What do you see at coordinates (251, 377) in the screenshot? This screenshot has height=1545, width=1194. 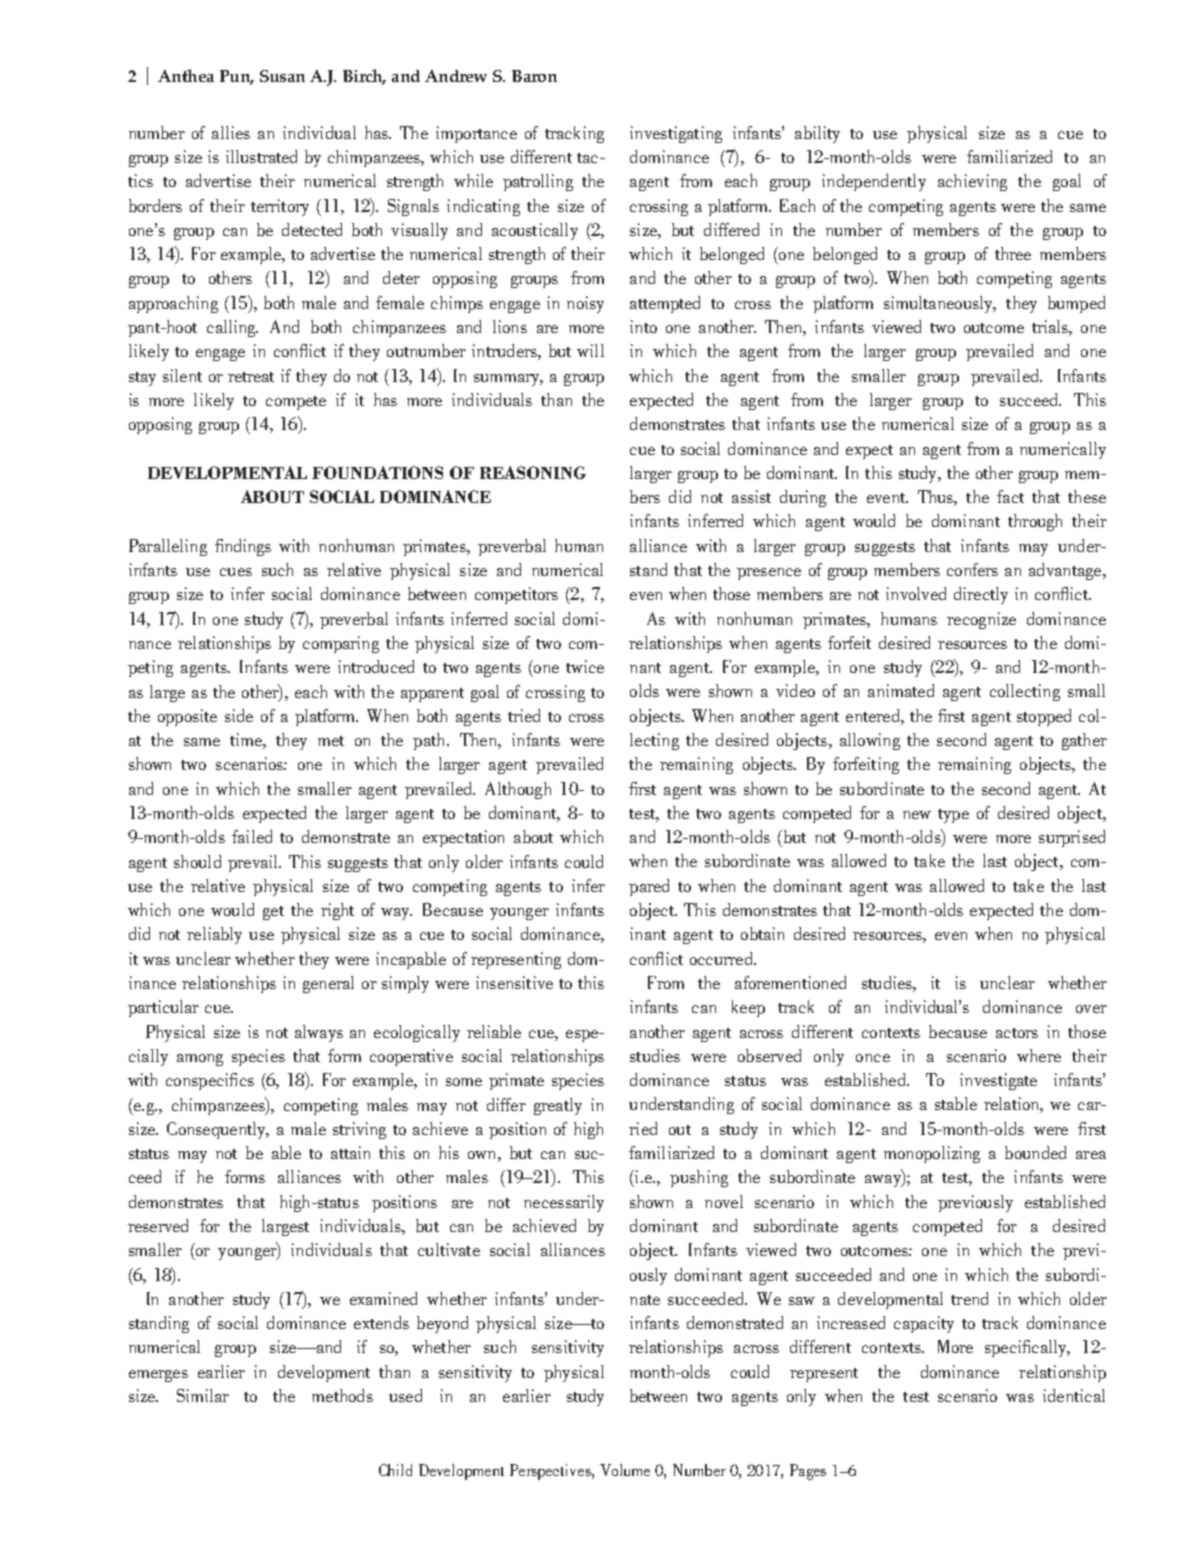 I see `retreat` at bounding box center [251, 377].
